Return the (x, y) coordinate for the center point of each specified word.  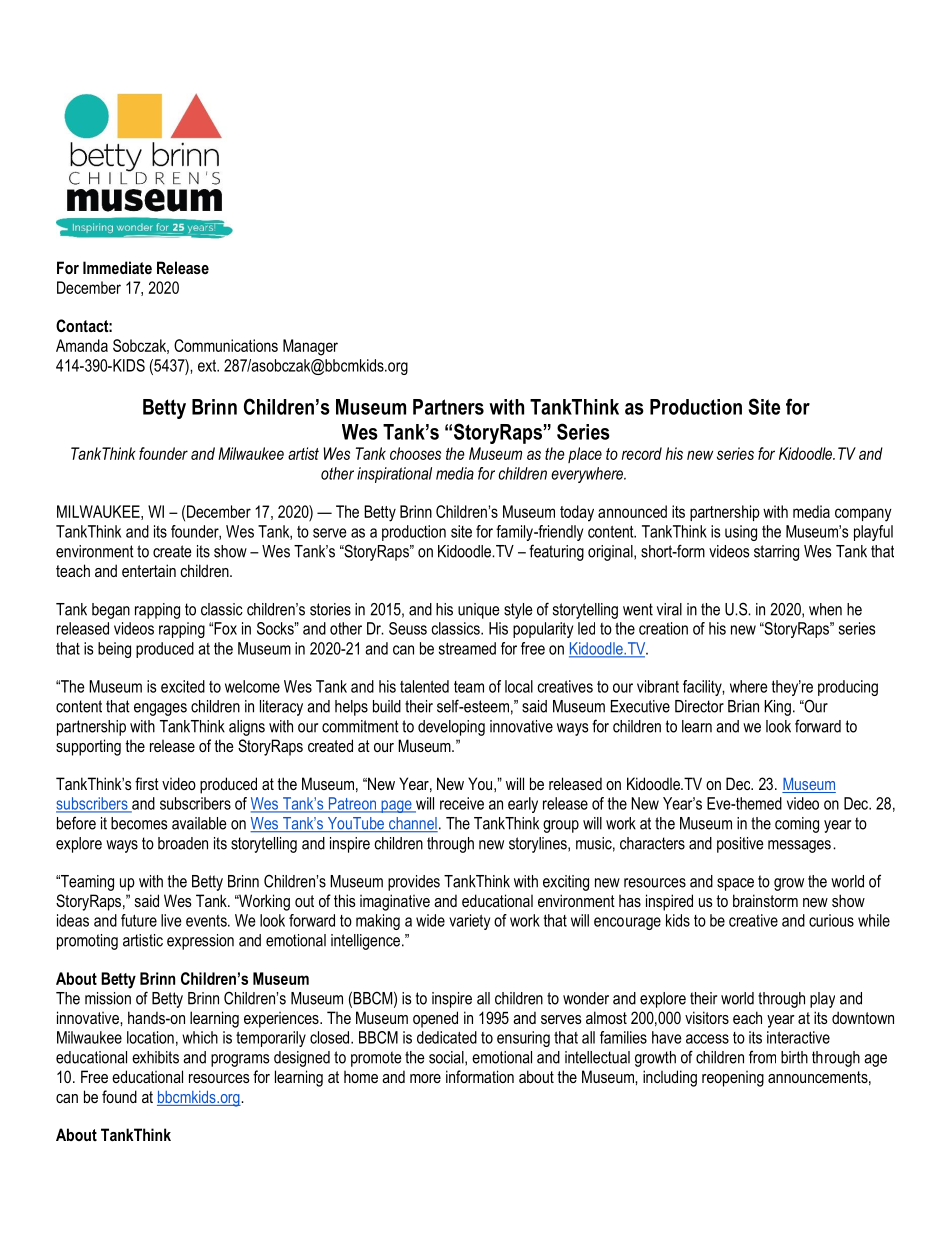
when (825, 609)
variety (469, 922)
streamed (467, 648)
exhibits (155, 1057)
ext (208, 366)
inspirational (394, 475)
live (171, 920)
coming (797, 825)
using (741, 533)
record (642, 453)
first (147, 783)
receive (462, 803)
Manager (310, 347)
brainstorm (765, 900)
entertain (149, 570)
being (114, 650)
